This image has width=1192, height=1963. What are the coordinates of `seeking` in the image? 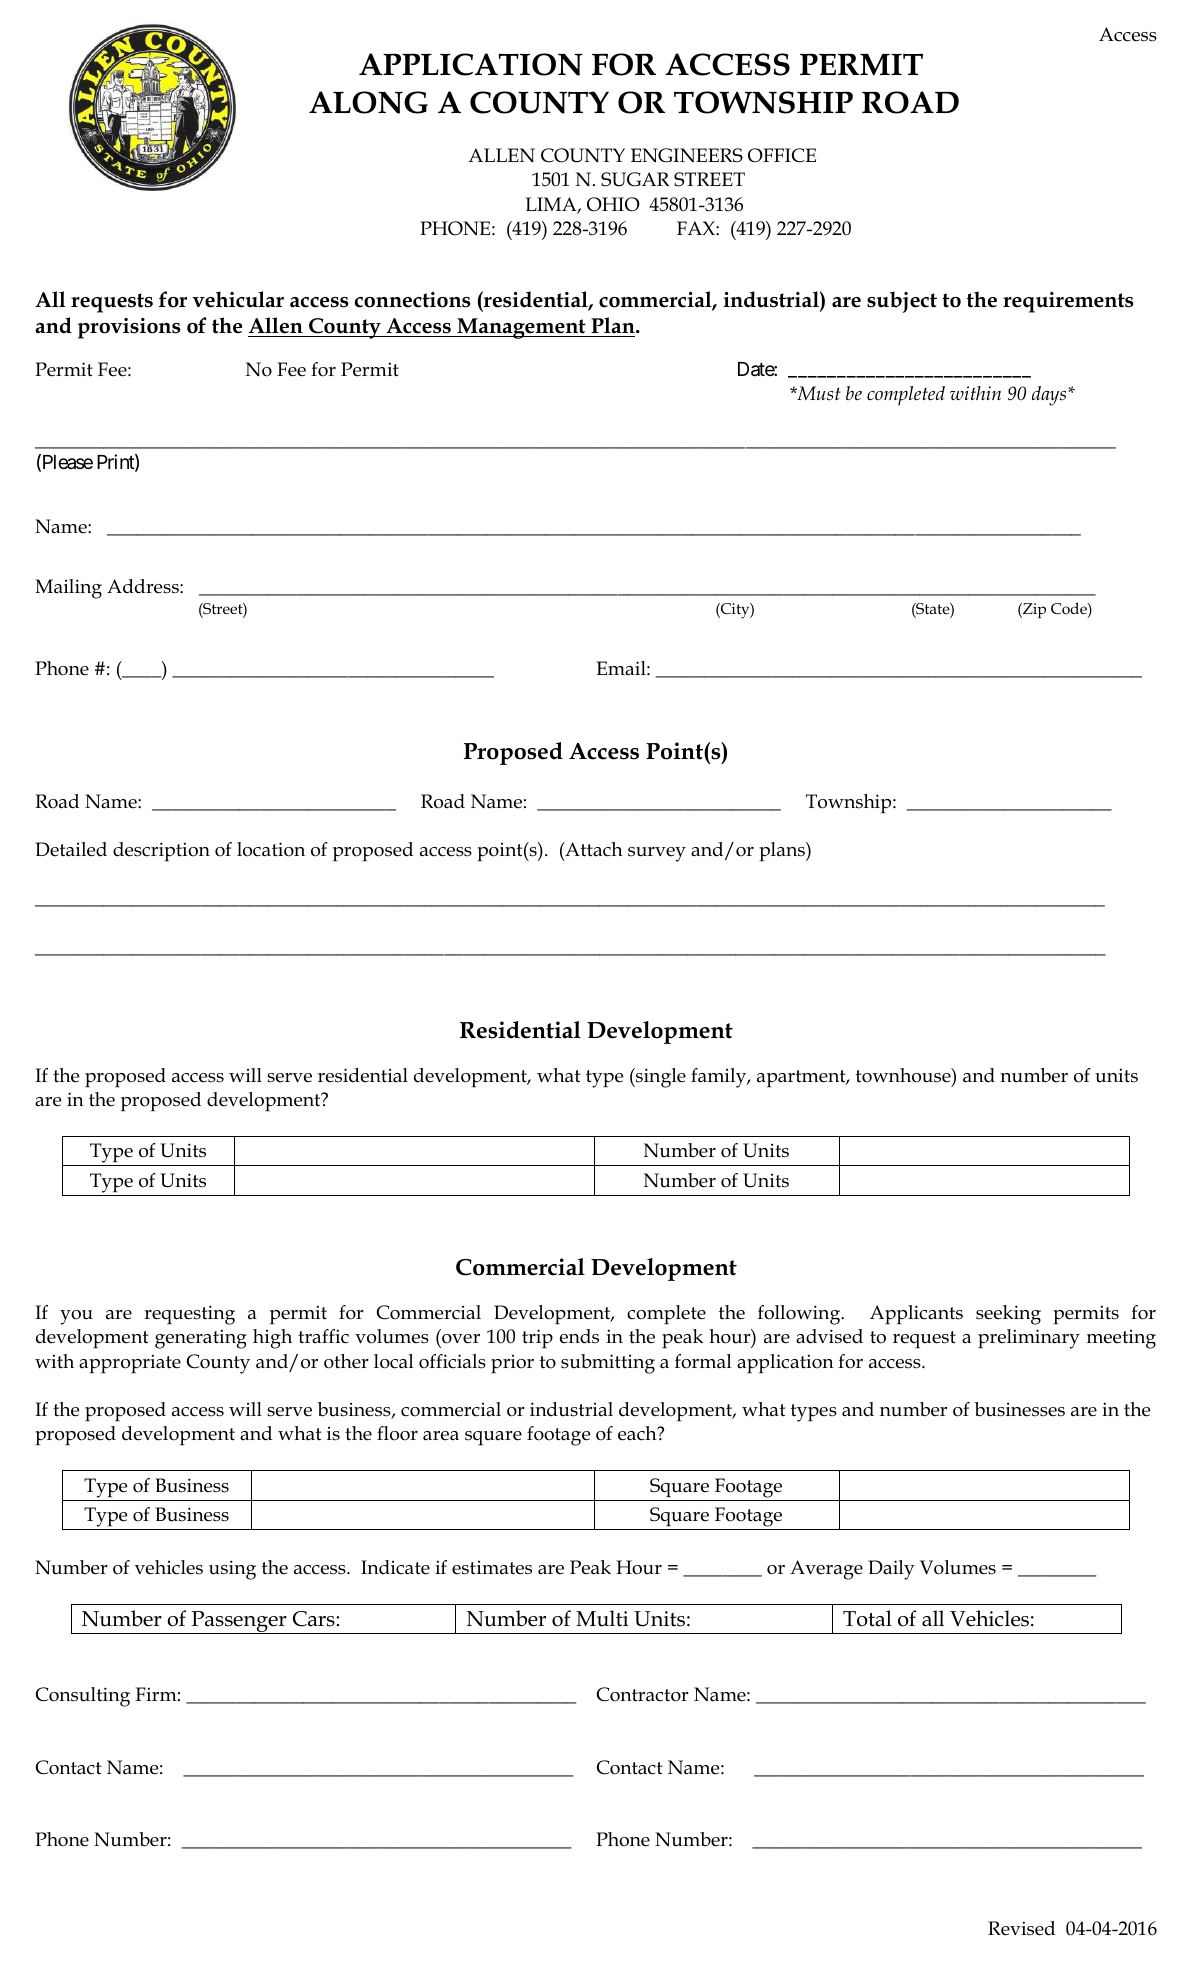 It's located at (1008, 1315).
